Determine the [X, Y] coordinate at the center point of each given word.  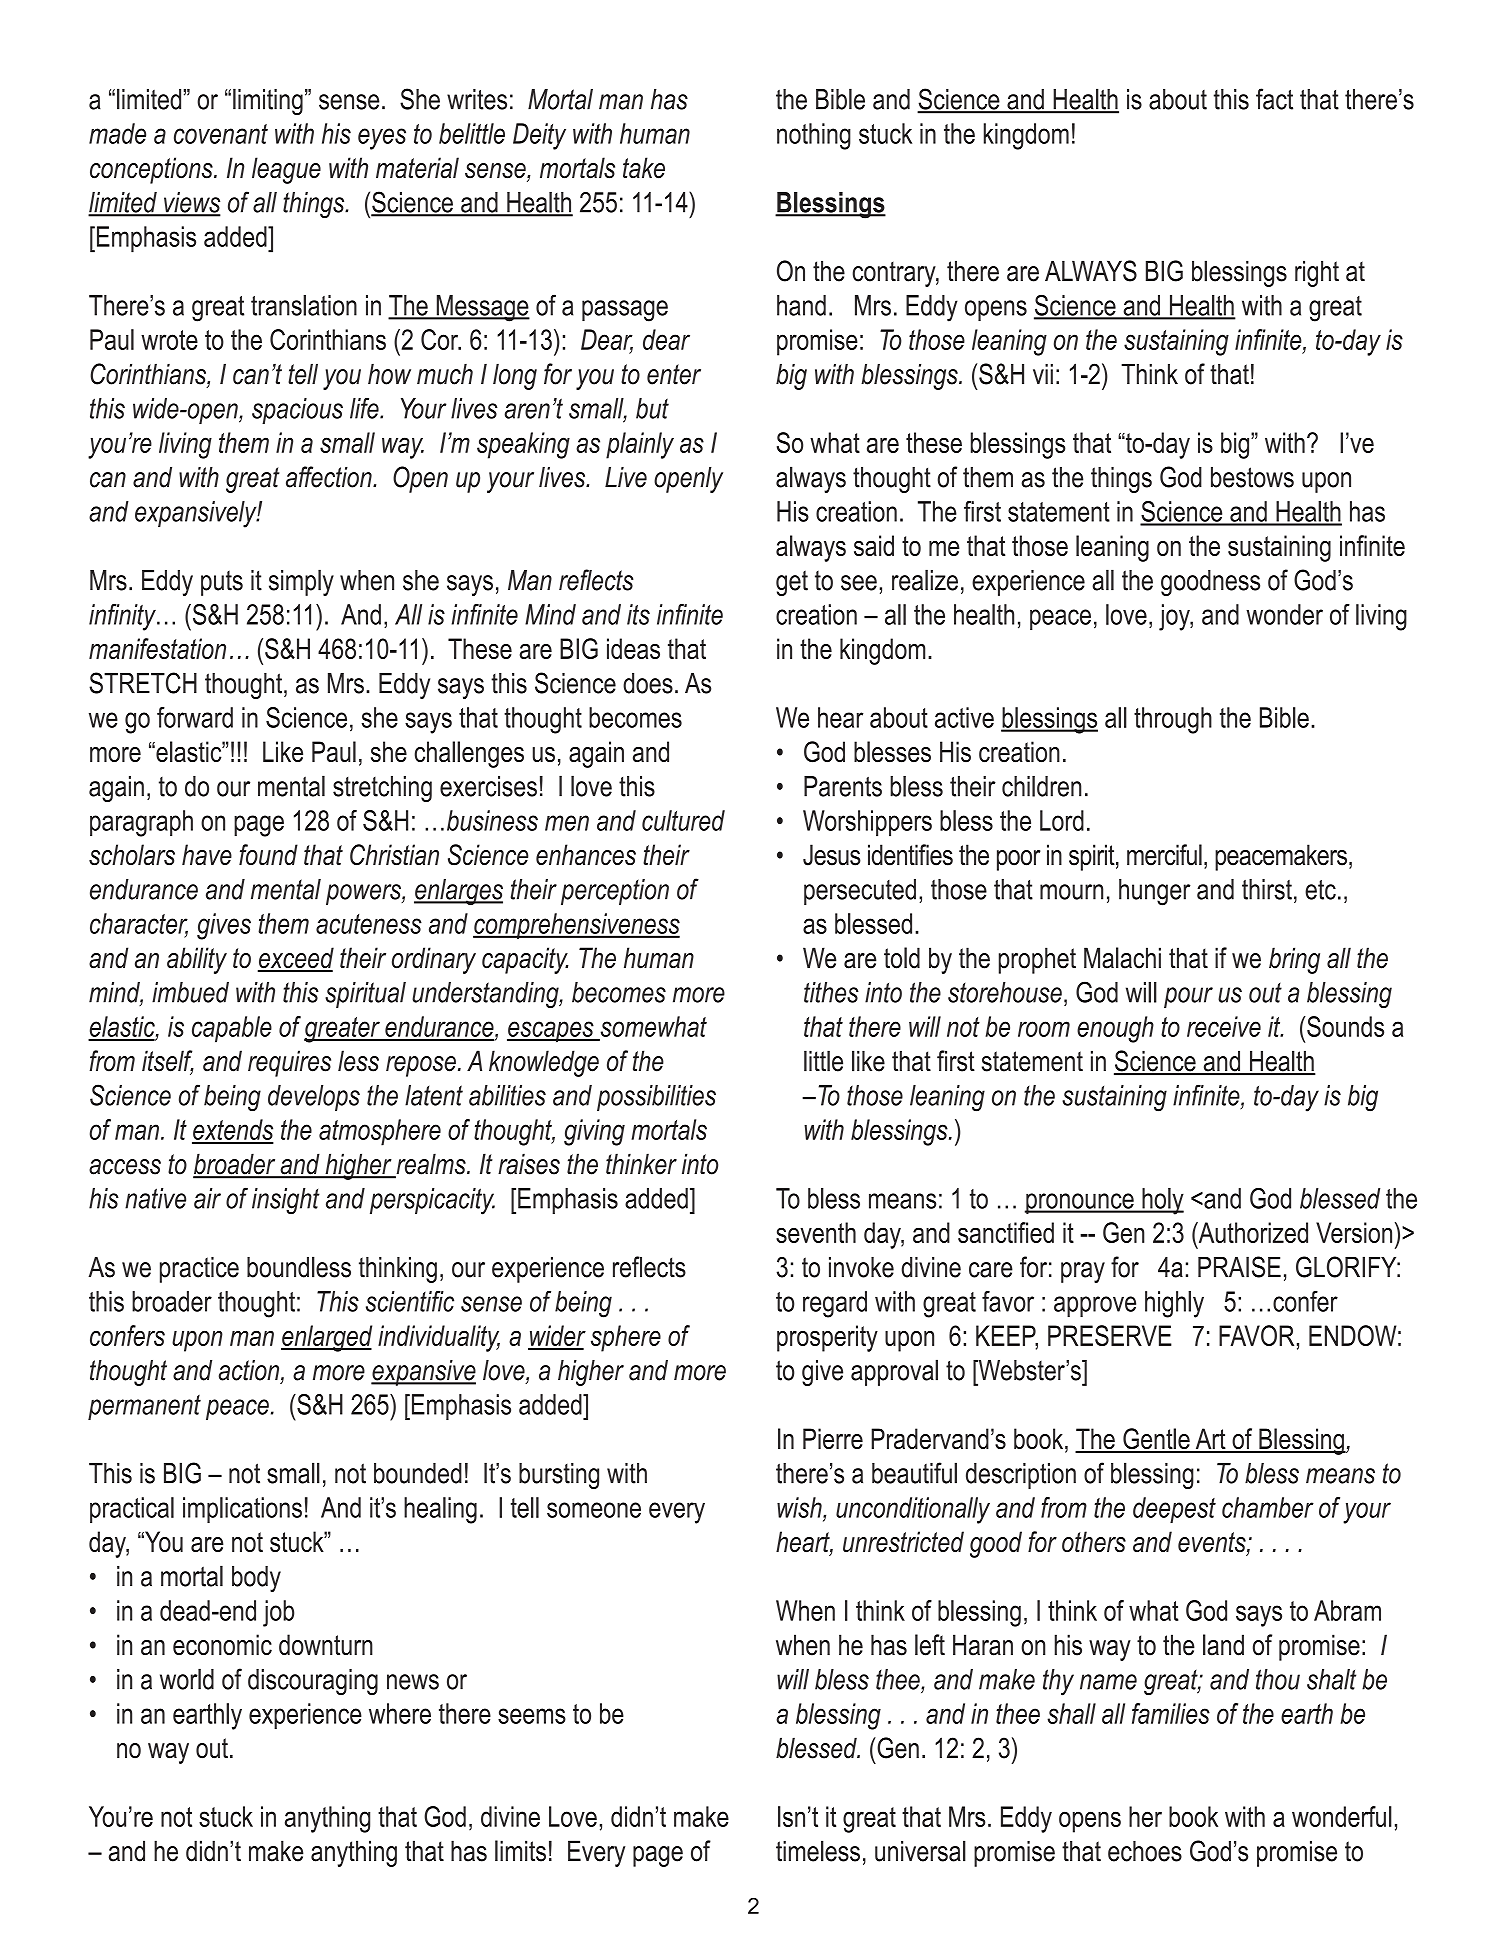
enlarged [326, 1338]
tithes [831, 992]
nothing [814, 136]
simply [301, 582]
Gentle [1156, 1440]
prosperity [827, 1338]
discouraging [313, 1682]
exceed [296, 959]
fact [1274, 99]
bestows [1252, 477]
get [792, 583]
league [286, 170]
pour [1188, 997]
